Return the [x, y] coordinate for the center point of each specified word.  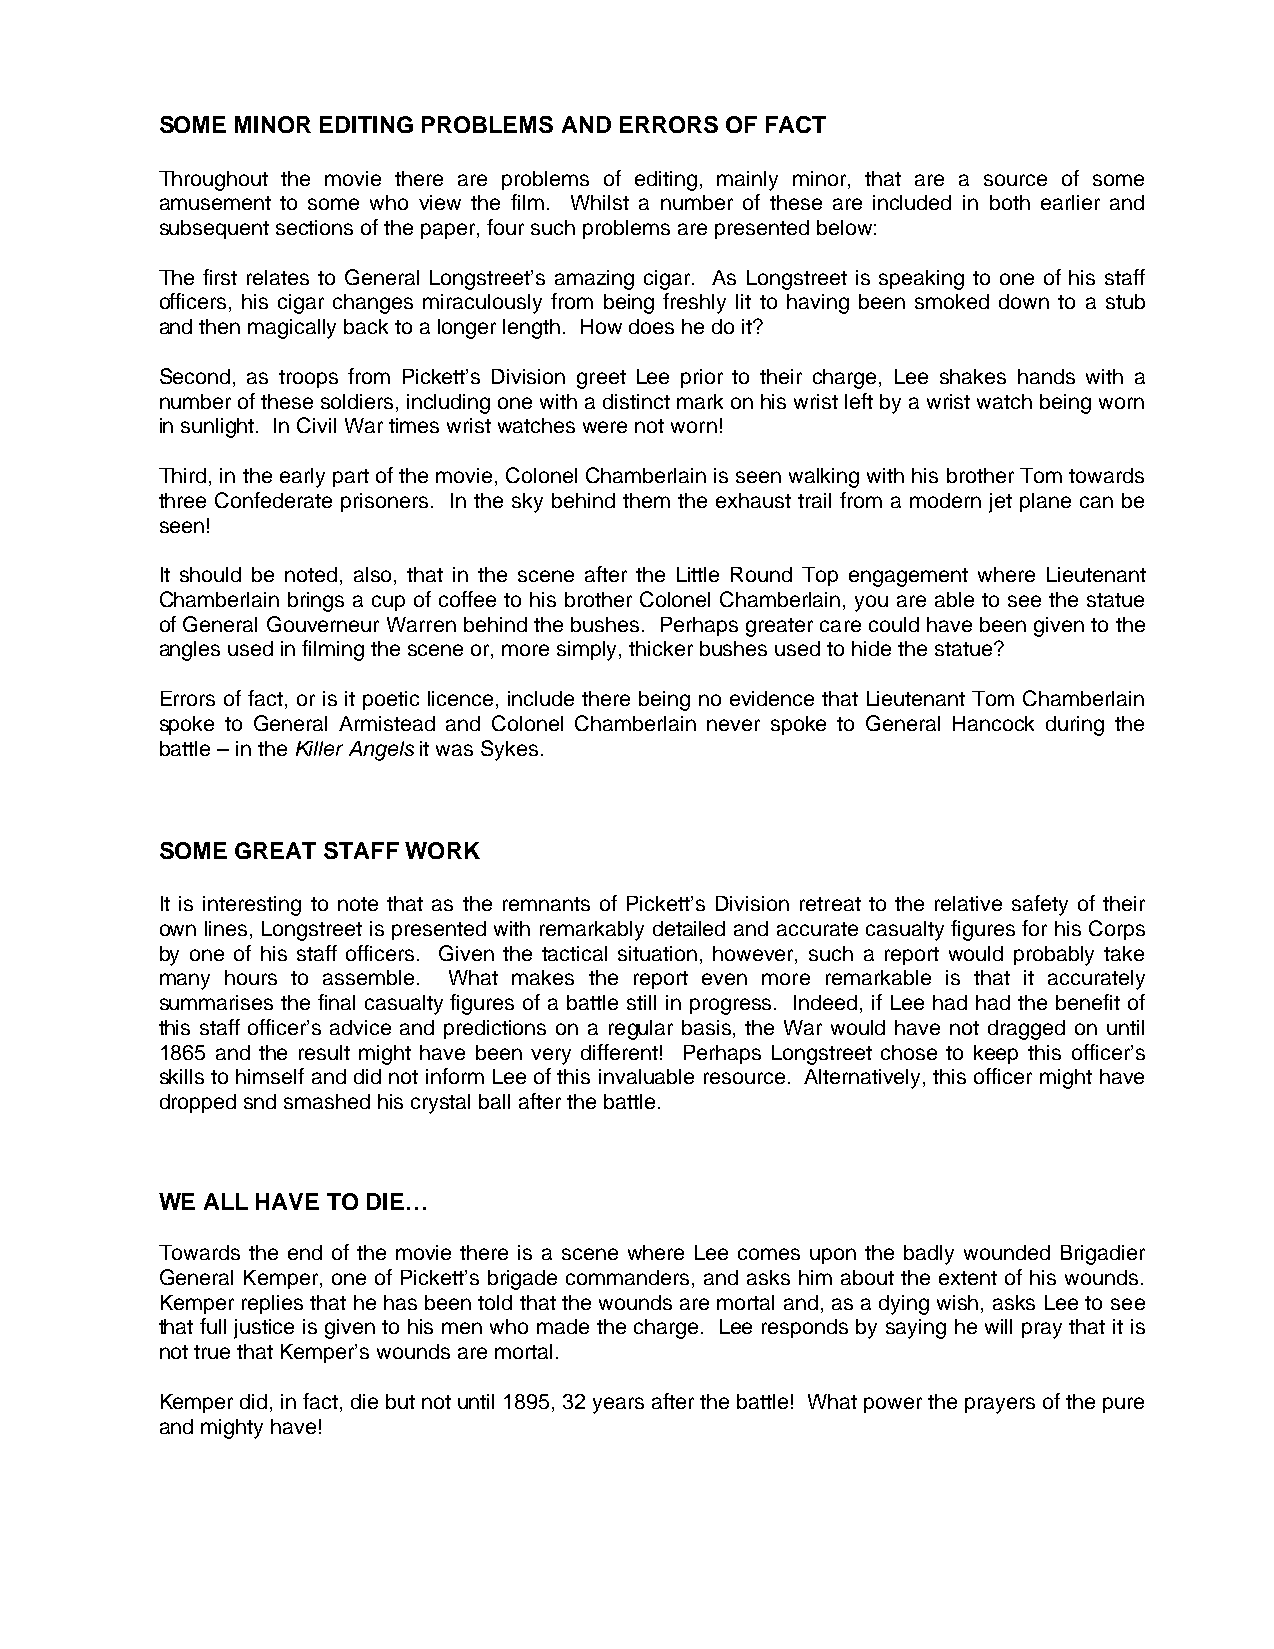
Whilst [600, 202]
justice [264, 1329]
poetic [391, 700]
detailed [689, 928]
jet [1000, 503]
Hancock [993, 723]
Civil [316, 425]
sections [314, 227]
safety [1040, 905]
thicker [661, 648]
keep [996, 1054]
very [551, 1056]
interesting [252, 906]
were [605, 427]
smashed [327, 1101]
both [1010, 202]
